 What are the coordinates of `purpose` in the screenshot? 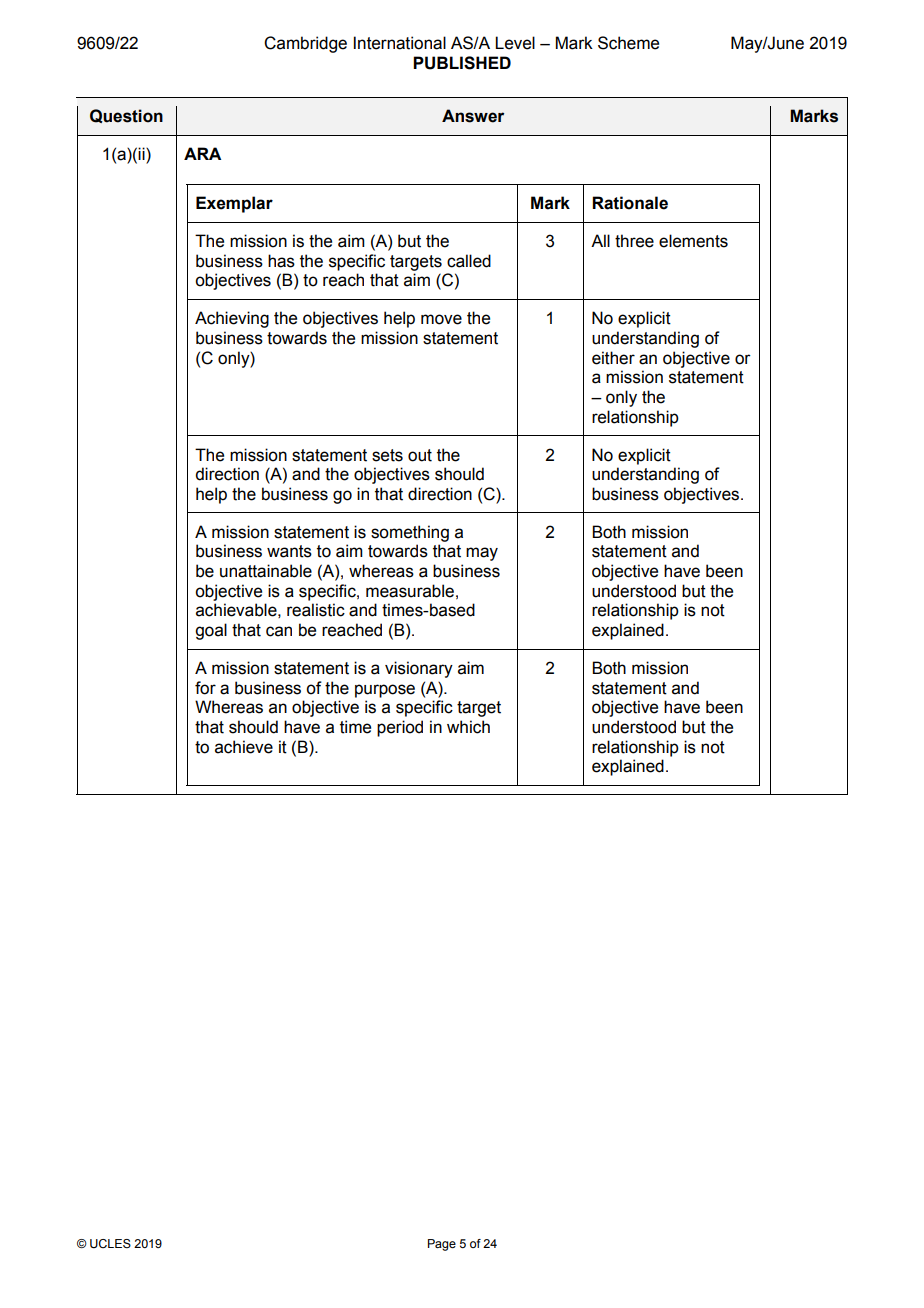 It's located at (385, 691).
